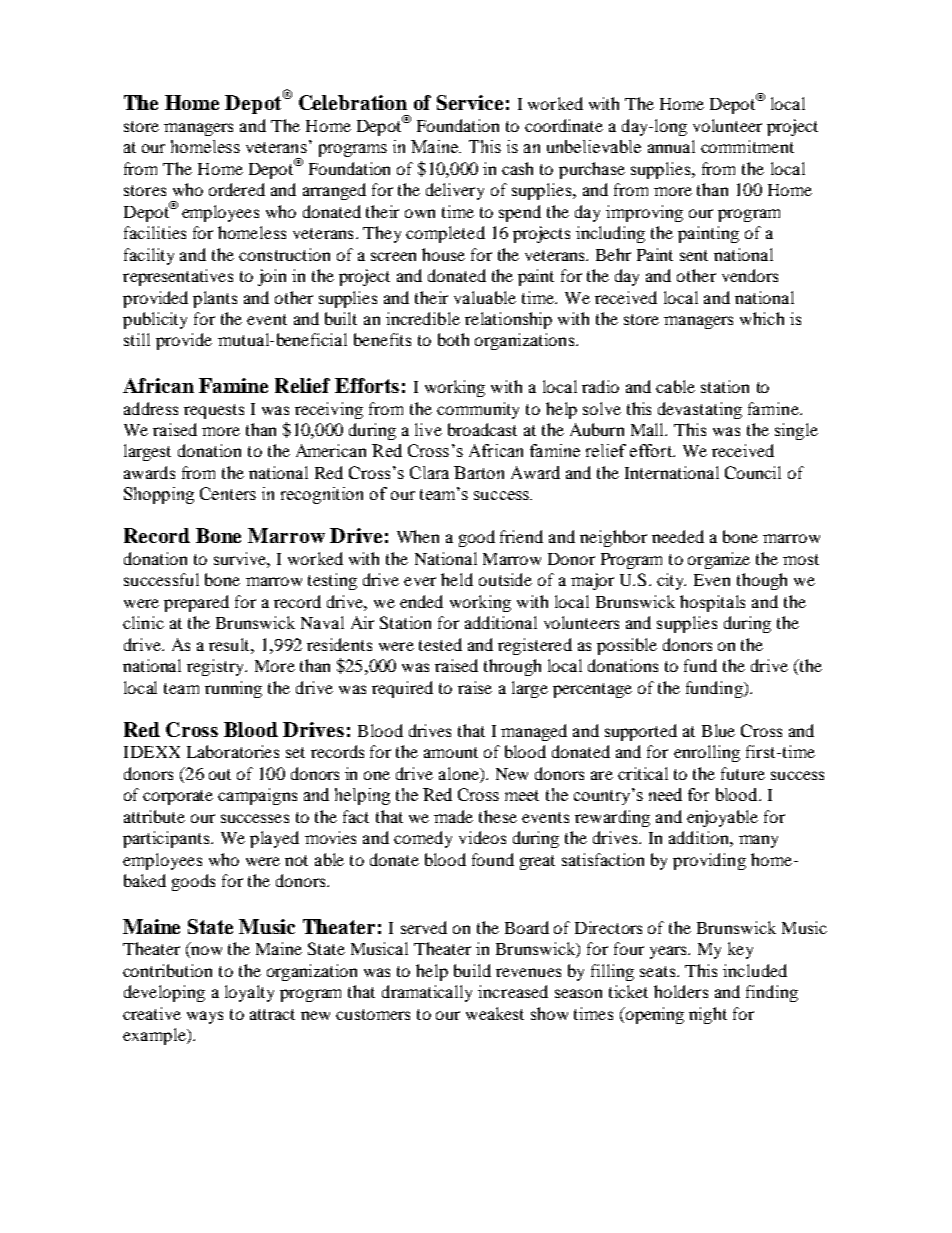  Describe the element at coordinates (747, 146) in the document. I see `commitment` at that location.
